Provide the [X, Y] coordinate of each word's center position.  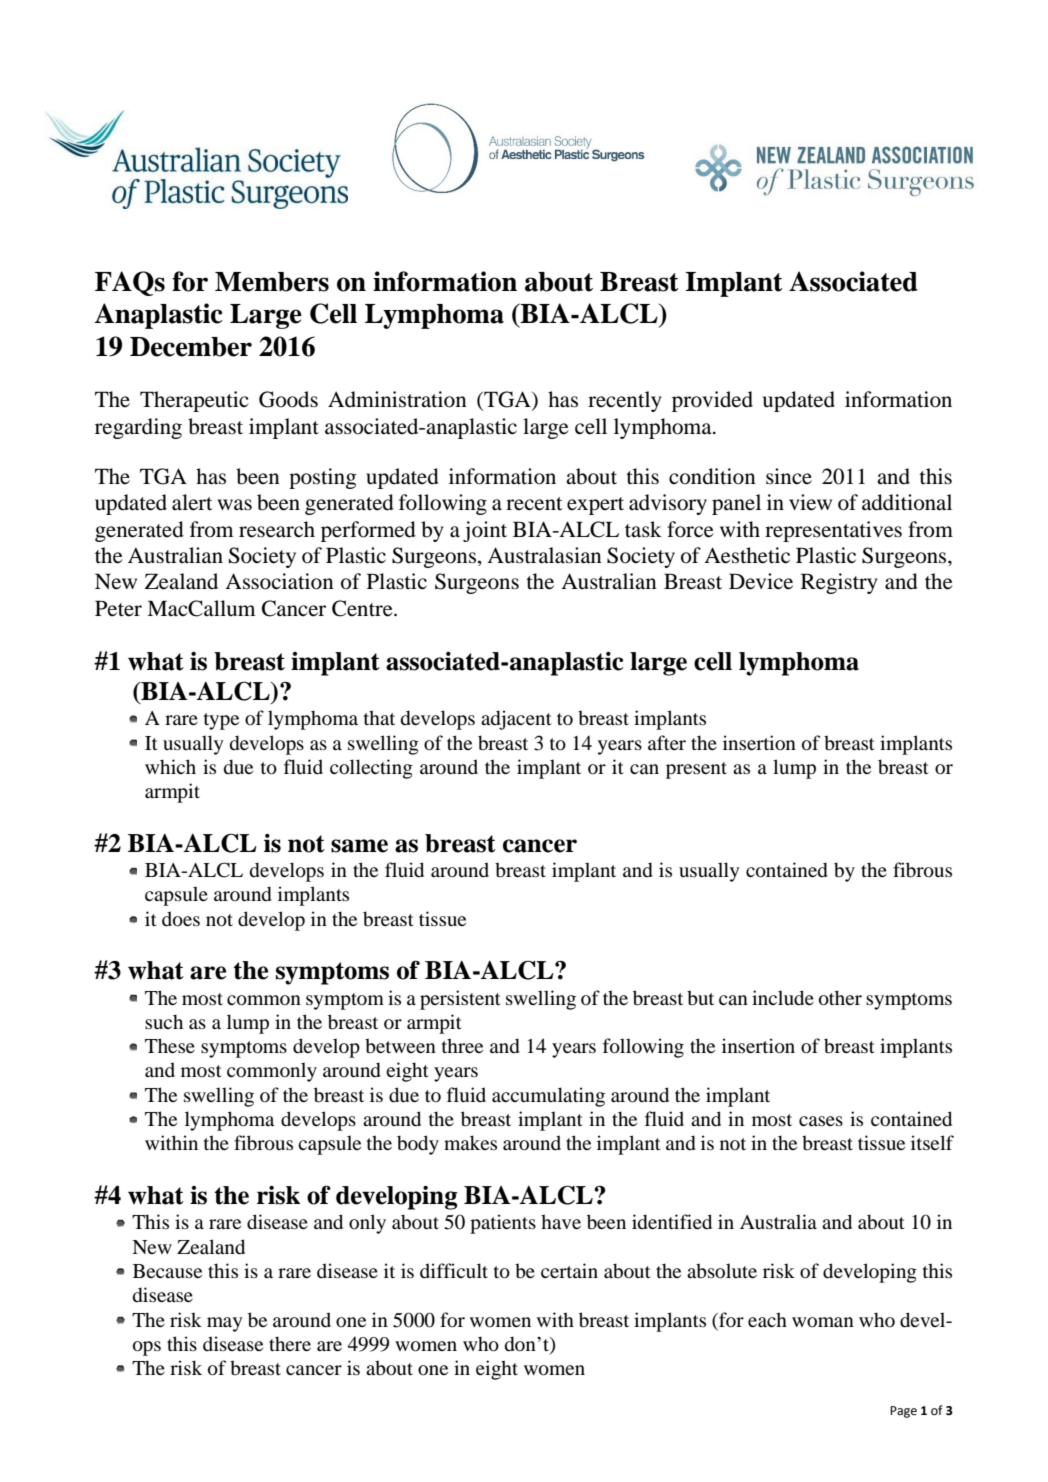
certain [569, 1270]
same [359, 846]
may [224, 1324]
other [840, 998]
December [191, 347]
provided [712, 401]
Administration [397, 399]
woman [823, 1322]
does [181, 919]
